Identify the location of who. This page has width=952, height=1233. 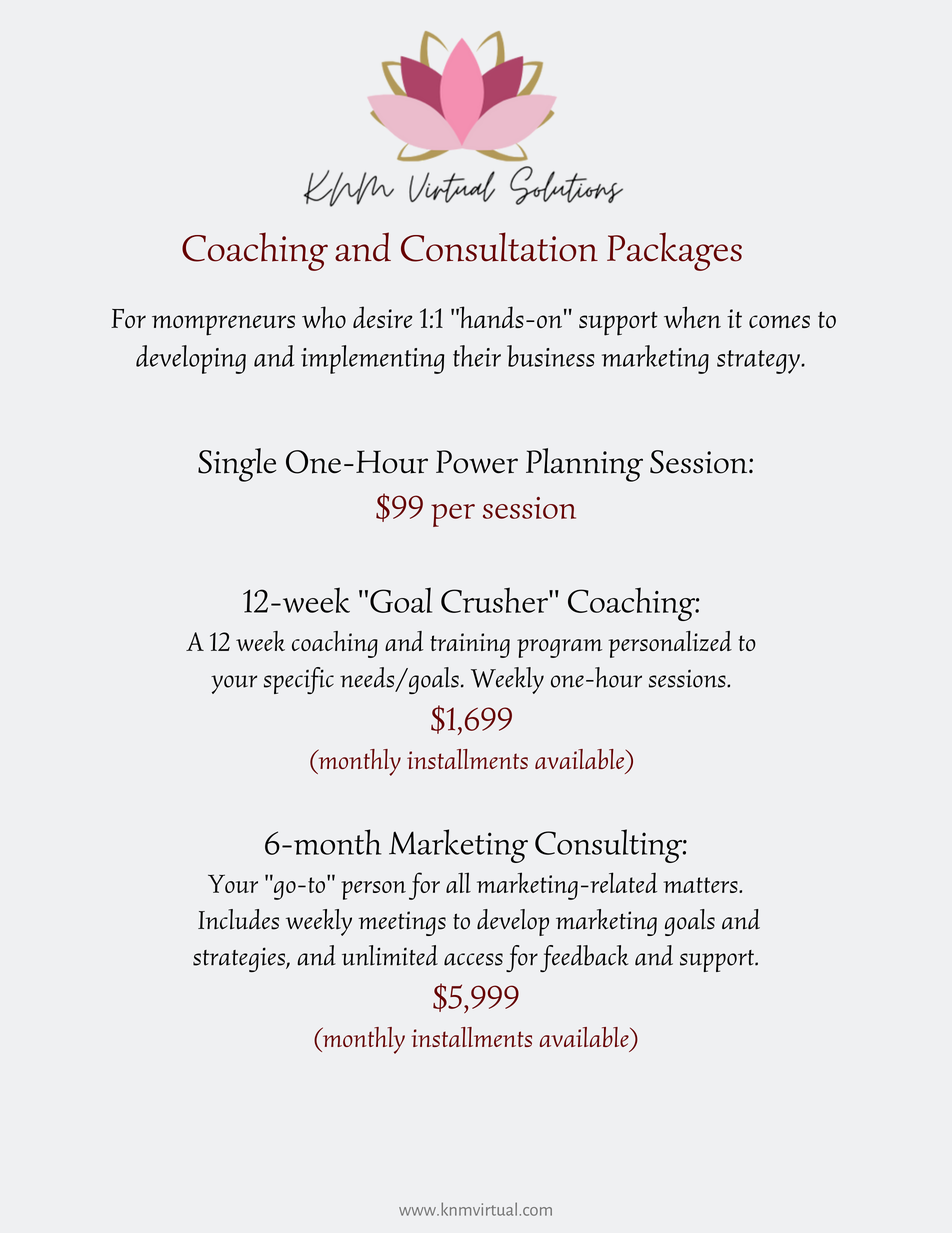
(324, 317).
